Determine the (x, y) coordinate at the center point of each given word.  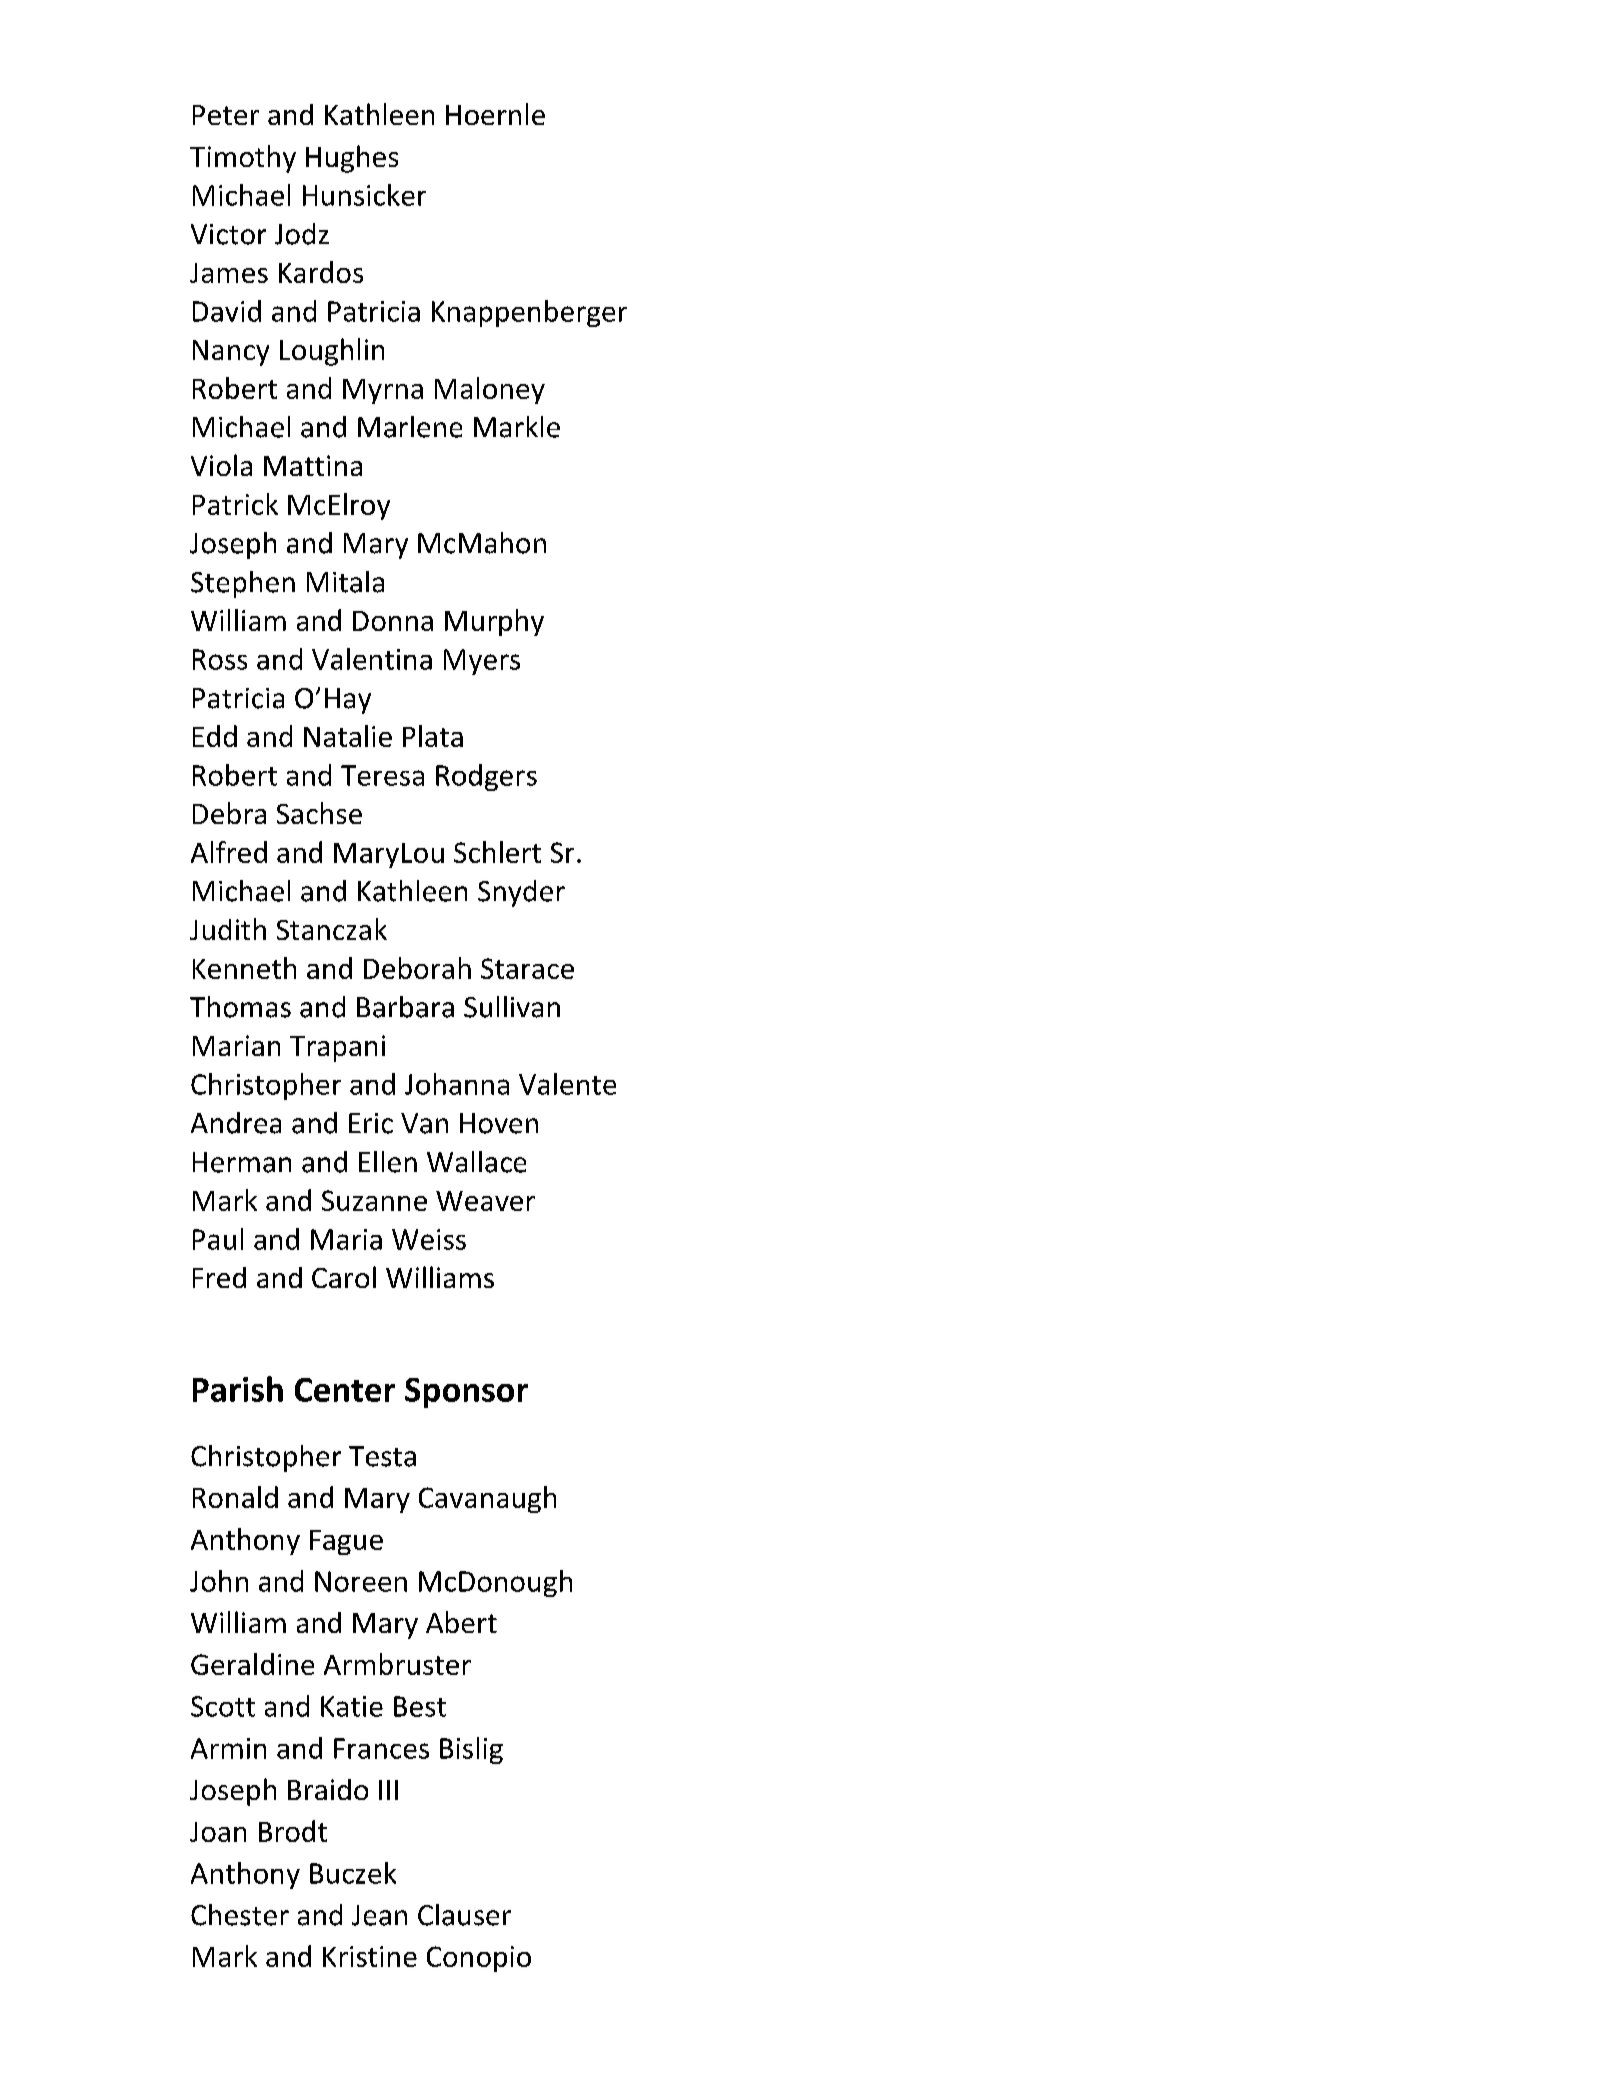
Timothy (243, 159)
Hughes (352, 159)
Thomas (240, 1007)
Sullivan (512, 1007)
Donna (393, 621)
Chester (240, 1915)
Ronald (235, 1497)
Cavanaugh (487, 1499)
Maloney (490, 390)
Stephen (243, 584)
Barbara (405, 1007)
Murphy (494, 622)
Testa (382, 1456)
